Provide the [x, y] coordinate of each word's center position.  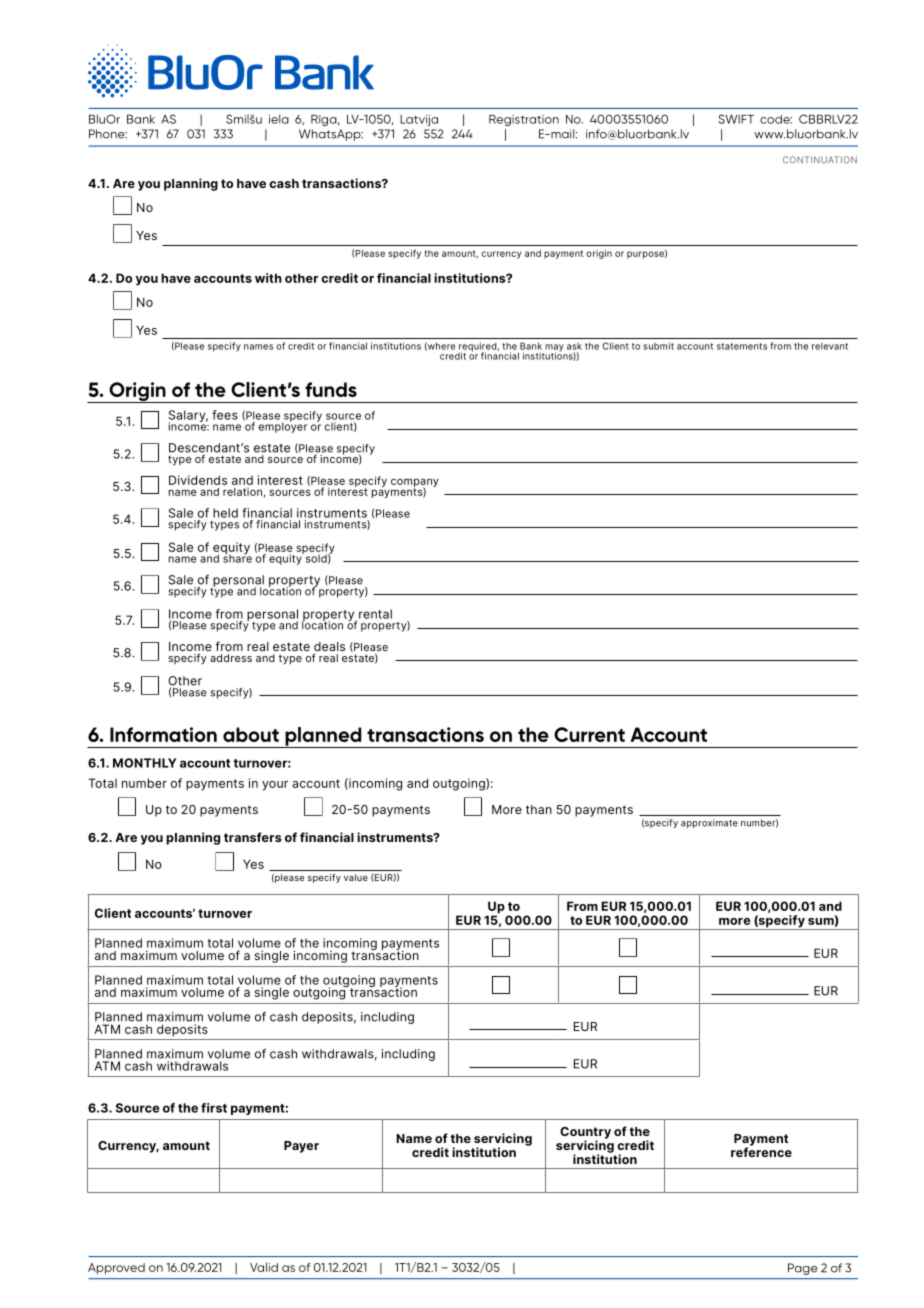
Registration [524, 120]
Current [589, 734]
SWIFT [736, 119]
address [231, 658]
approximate [709, 823]
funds [331, 389]
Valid [264, 1267]
